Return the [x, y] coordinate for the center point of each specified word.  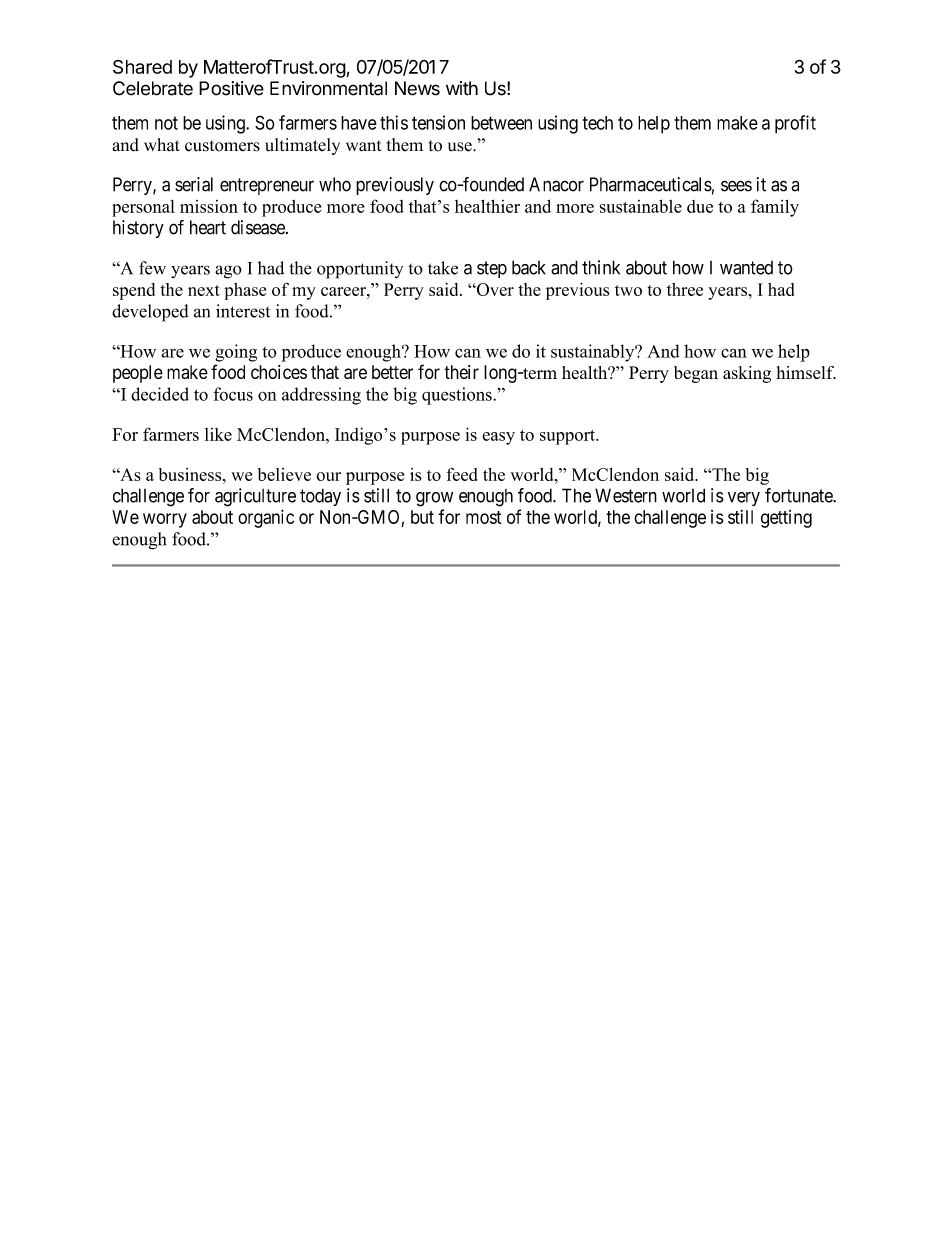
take [443, 268]
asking [747, 374]
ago [228, 272]
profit [795, 124]
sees [736, 186]
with [462, 88]
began [696, 374]
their [461, 372]
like [218, 434]
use [461, 147]
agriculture [255, 497]
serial [194, 184]
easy [498, 438]
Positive [231, 88]
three [685, 289]
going [236, 353]
